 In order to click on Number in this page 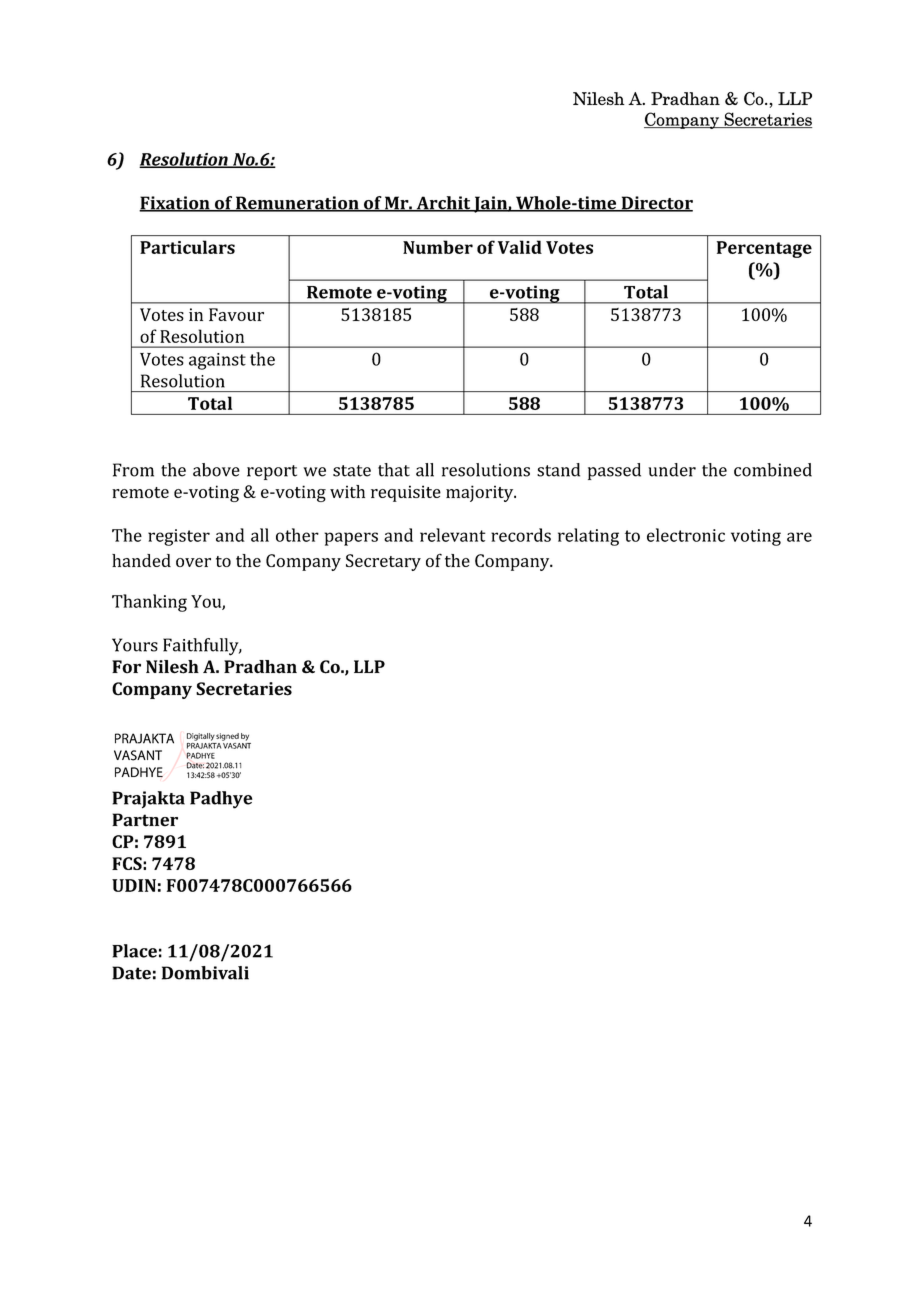, I will do `click(438, 247)`.
